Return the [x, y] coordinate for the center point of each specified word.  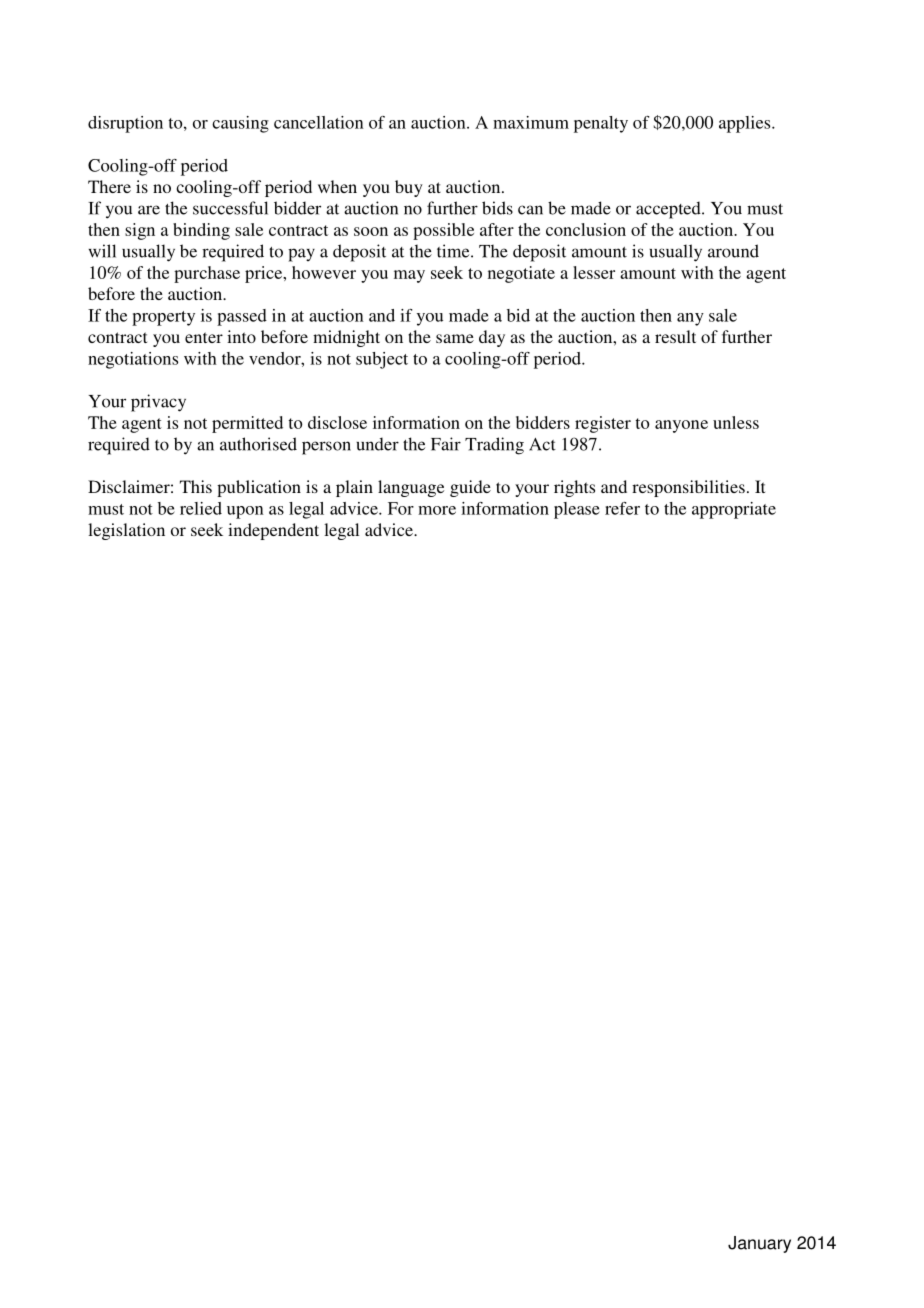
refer [622, 508]
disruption [125, 124]
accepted [669, 210]
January [759, 1244]
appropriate [734, 510]
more [437, 510]
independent [273, 531]
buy [409, 188]
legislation [126, 531]
